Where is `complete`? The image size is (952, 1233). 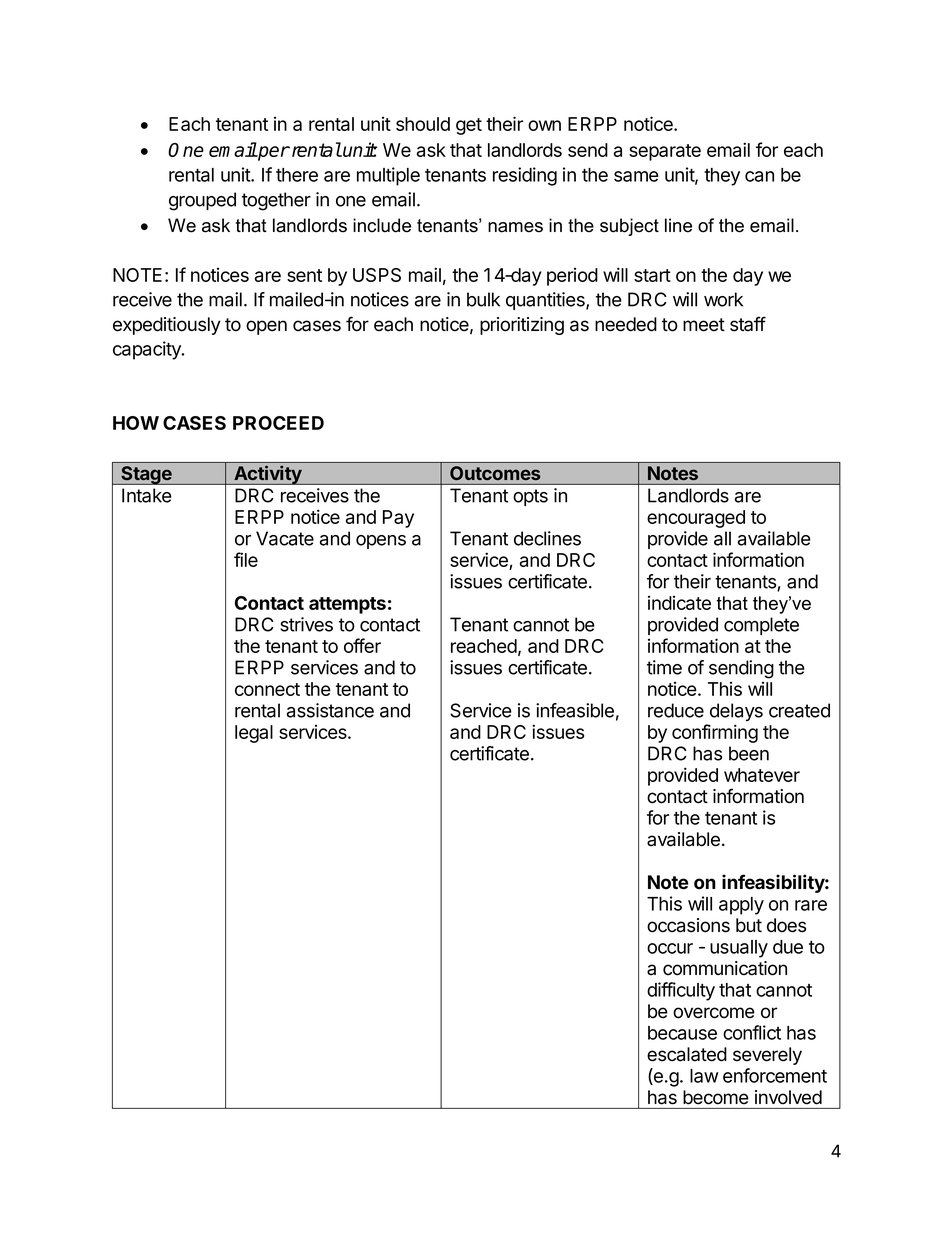
complete is located at coordinates (761, 626).
